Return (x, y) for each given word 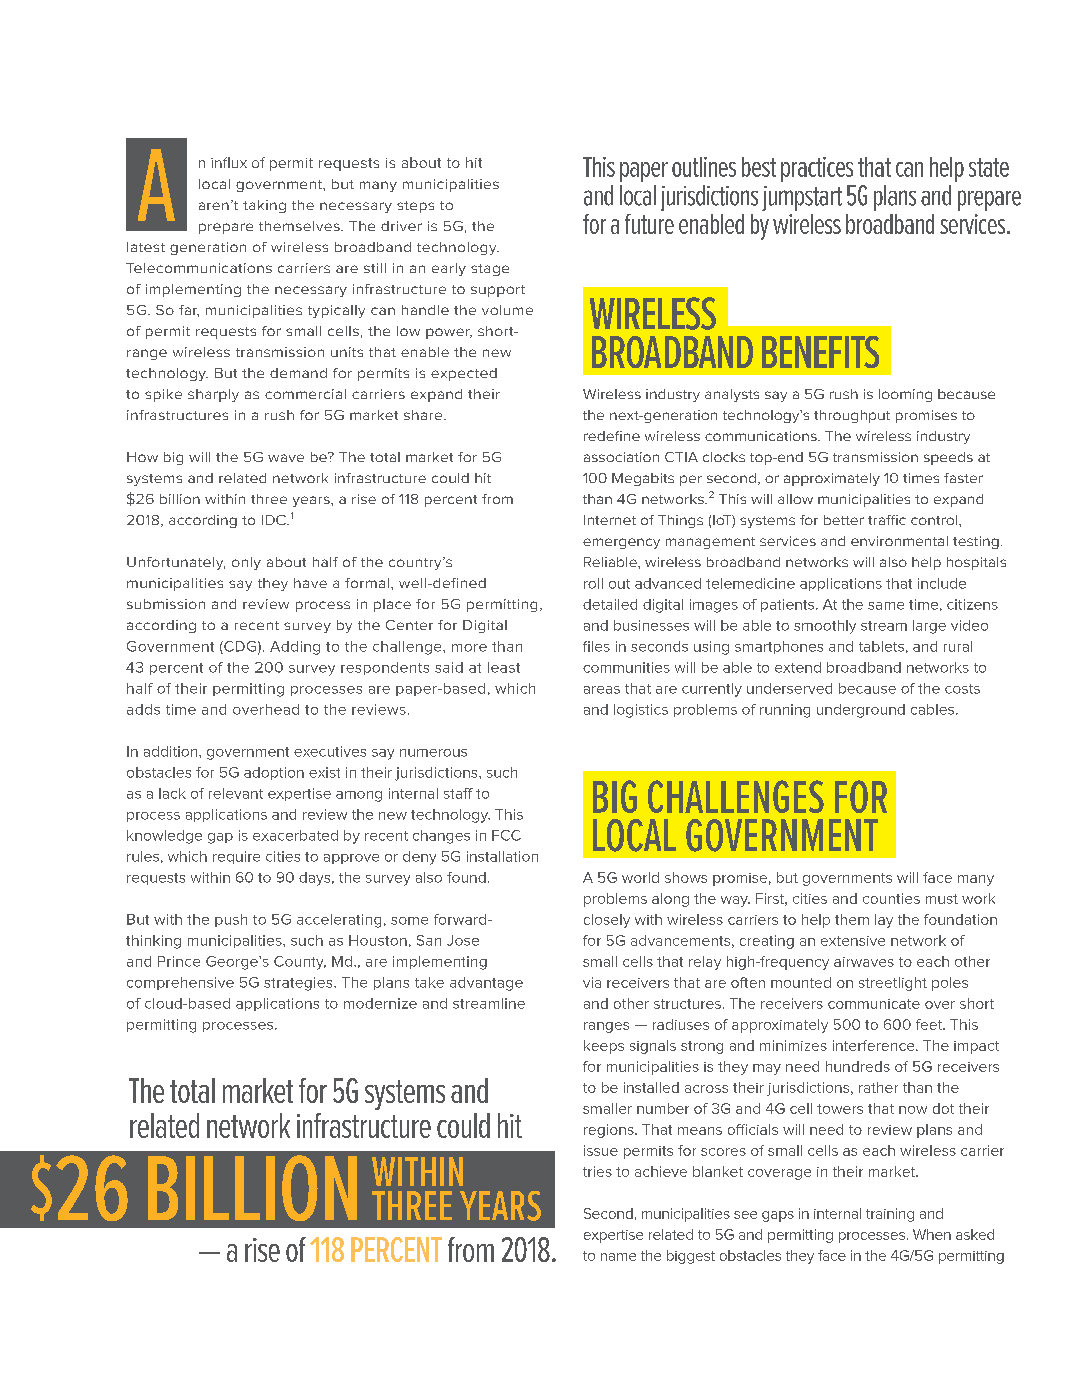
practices (817, 169)
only (246, 563)
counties (891, 898)
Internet (610, 520)
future (649, 224)
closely (607, 921)
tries (597, 1171)
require (236, 857)
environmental (899, 541)
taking (264, 206)
